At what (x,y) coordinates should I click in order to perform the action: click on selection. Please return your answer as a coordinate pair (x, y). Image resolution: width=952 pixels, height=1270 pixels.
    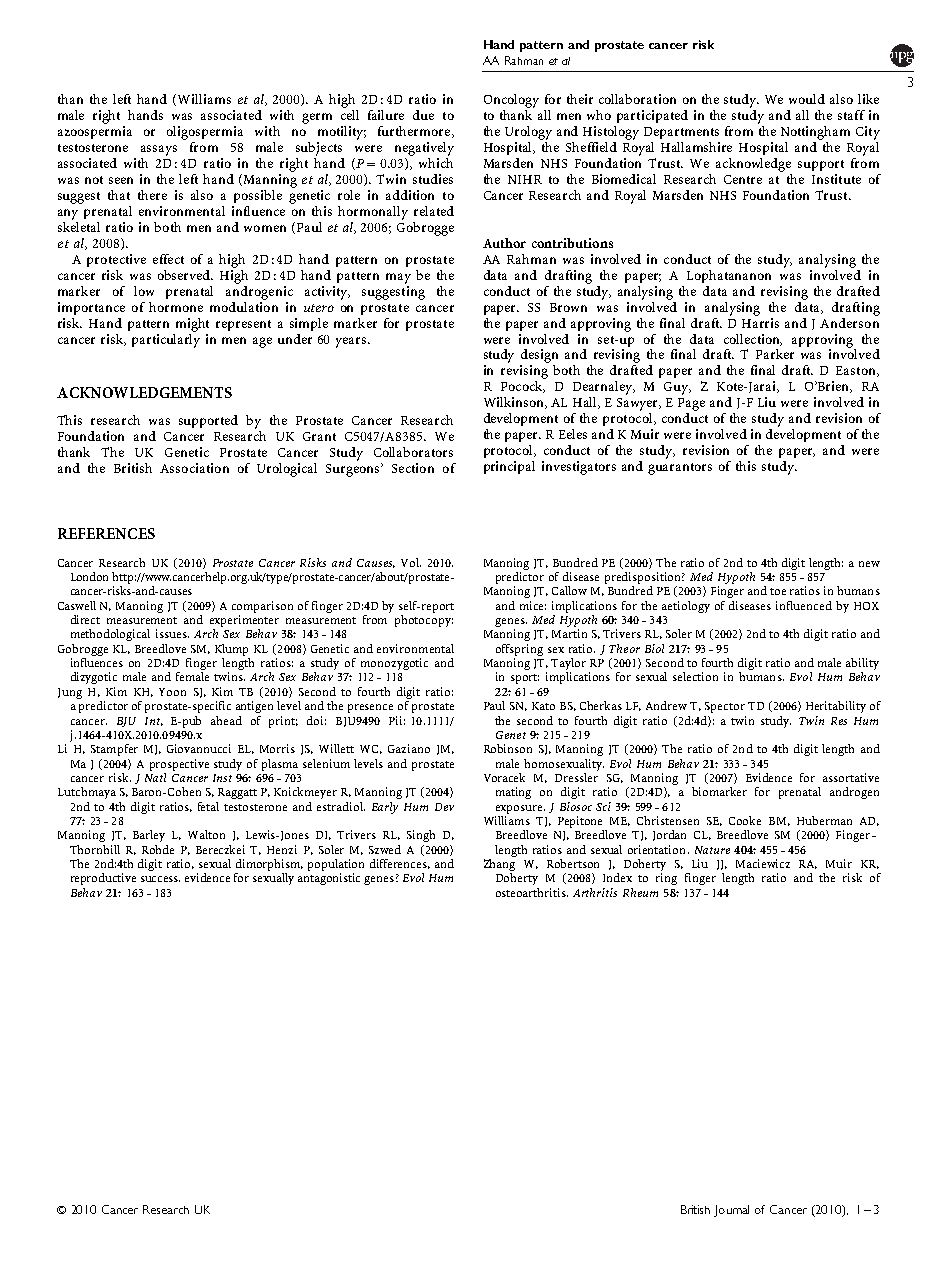
    Looking at the image, I should click on (695, 676).
